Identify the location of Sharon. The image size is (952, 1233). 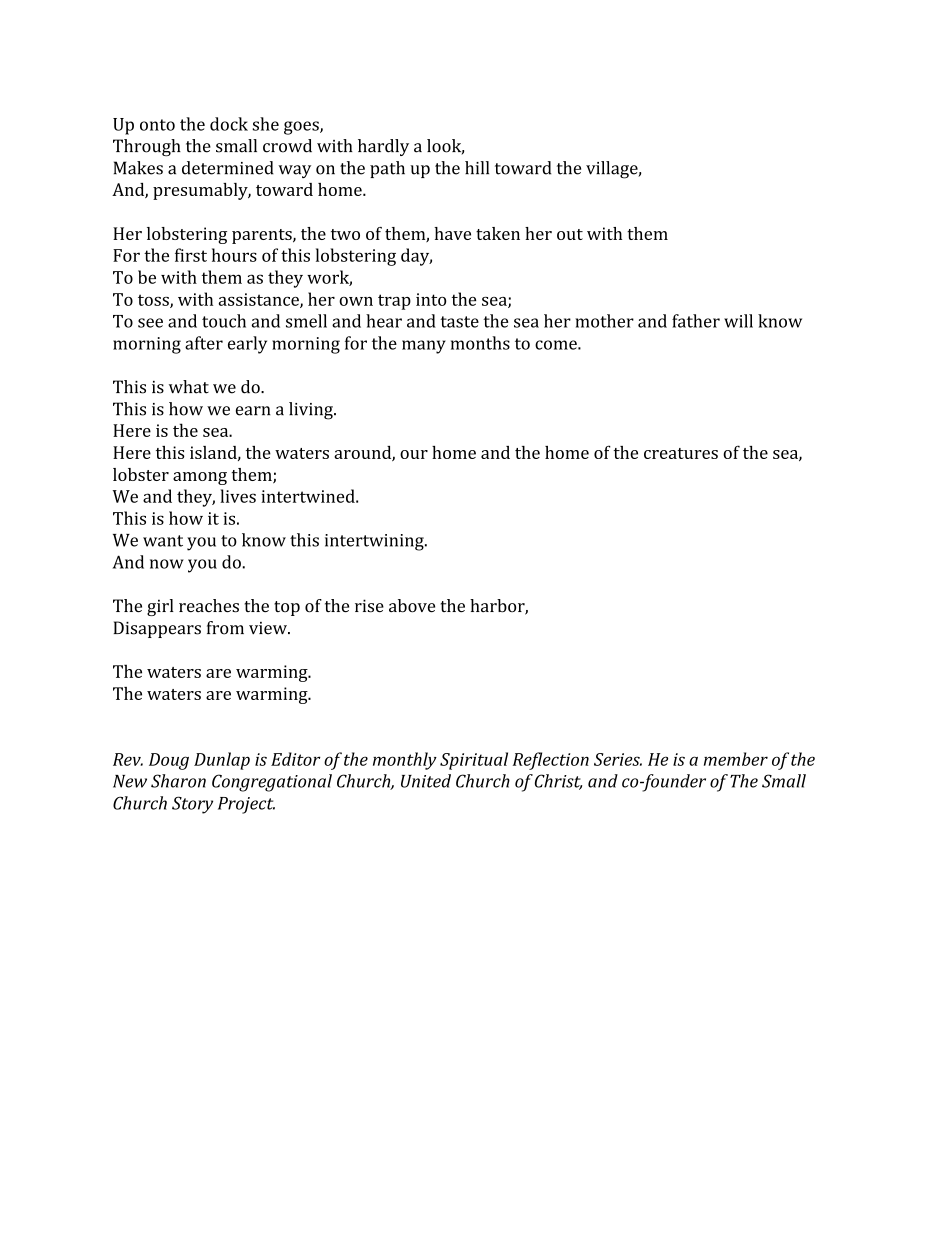
(178, 781).
